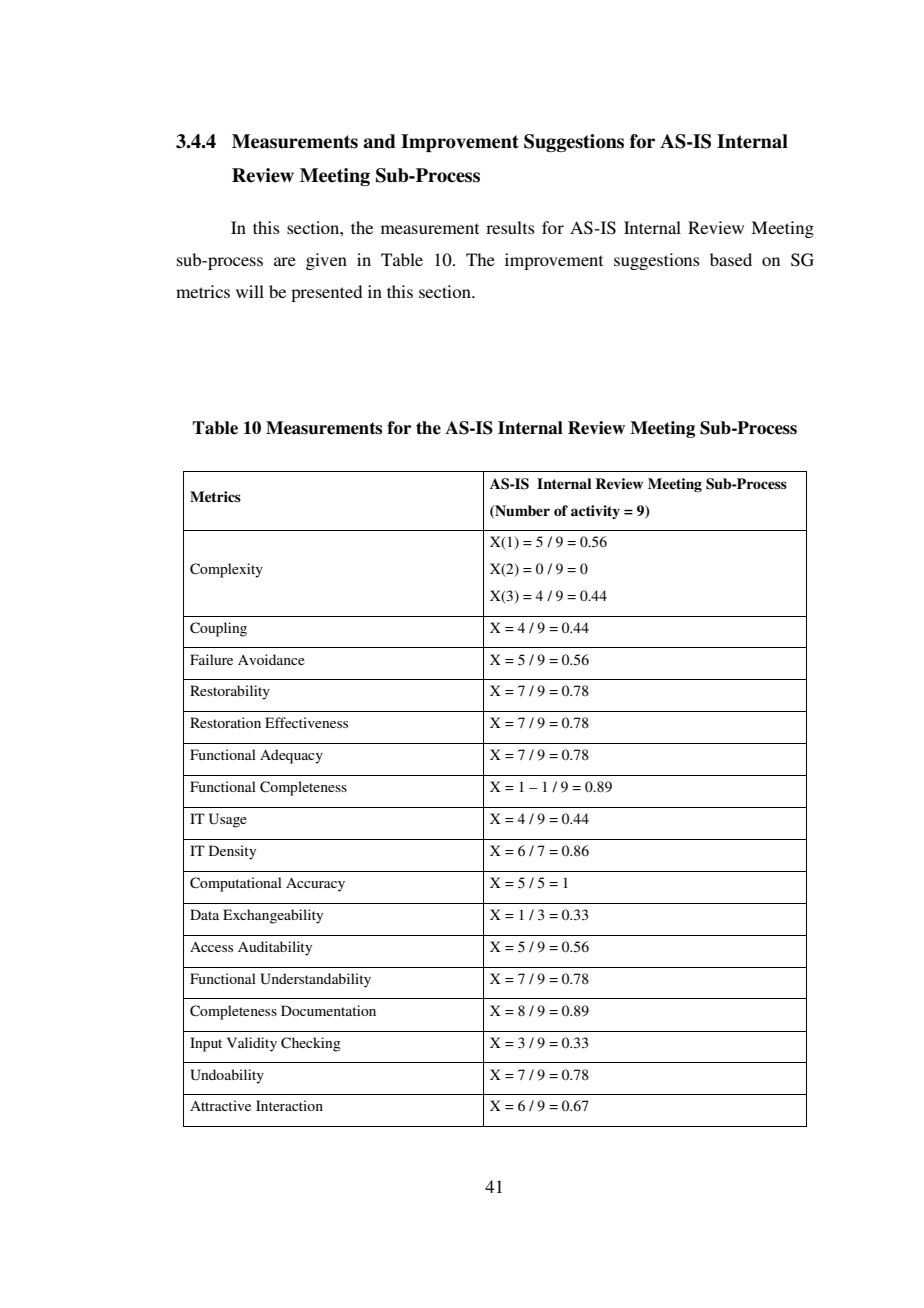 The height and width of the page is (1308, 924). Describe the element at coordinates (226, 570) in the page. I see `Complexity` at that location.
